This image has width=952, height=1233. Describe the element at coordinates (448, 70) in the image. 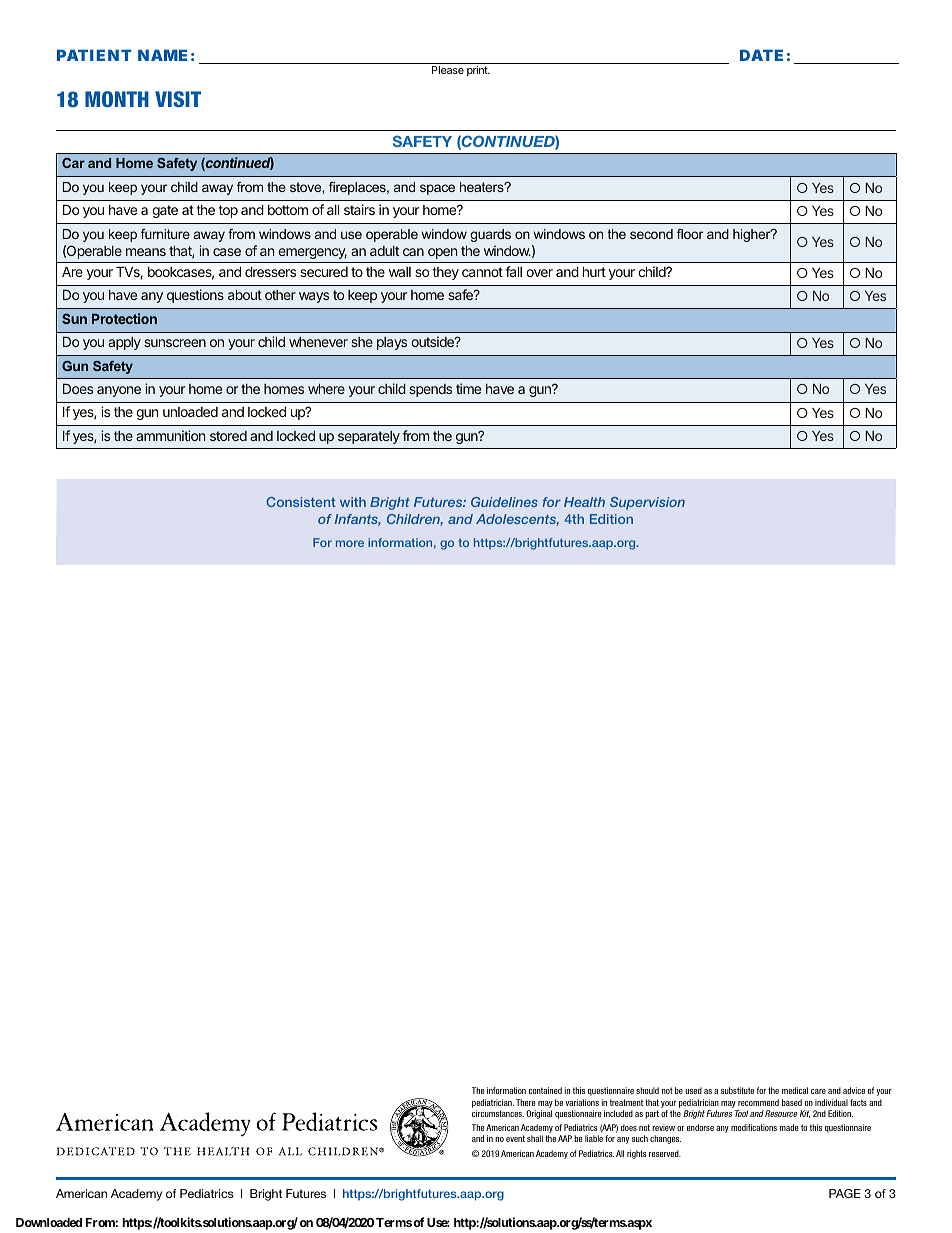

I see `Please` at that location.
